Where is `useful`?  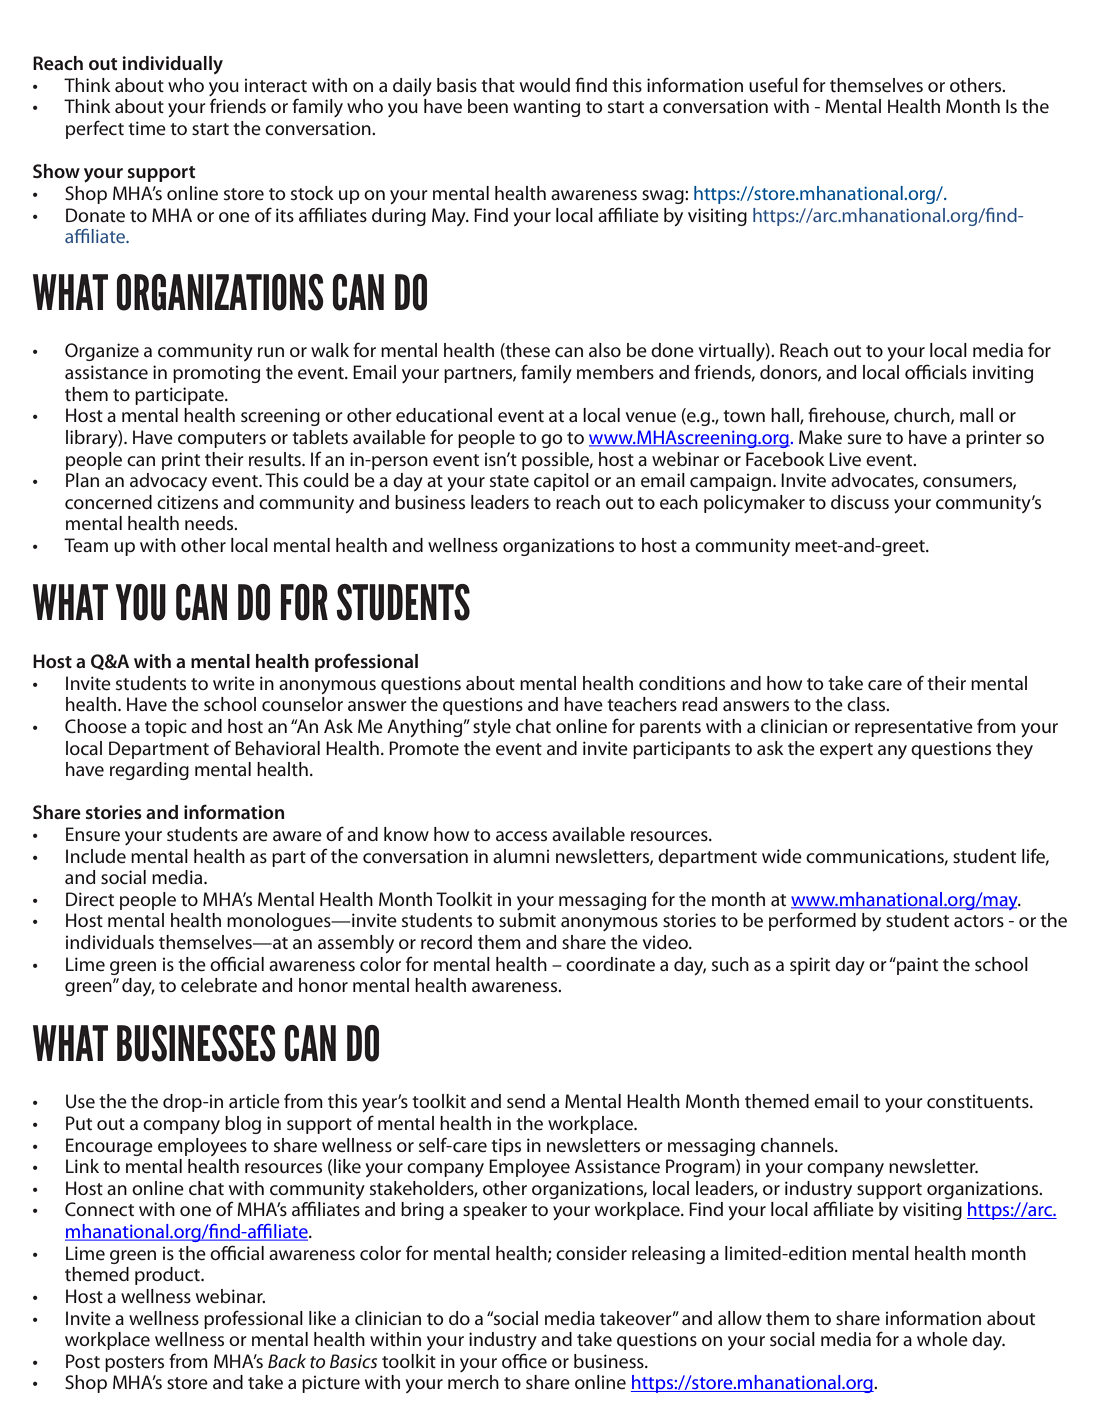 useful is located at coordinates (773, 85).
